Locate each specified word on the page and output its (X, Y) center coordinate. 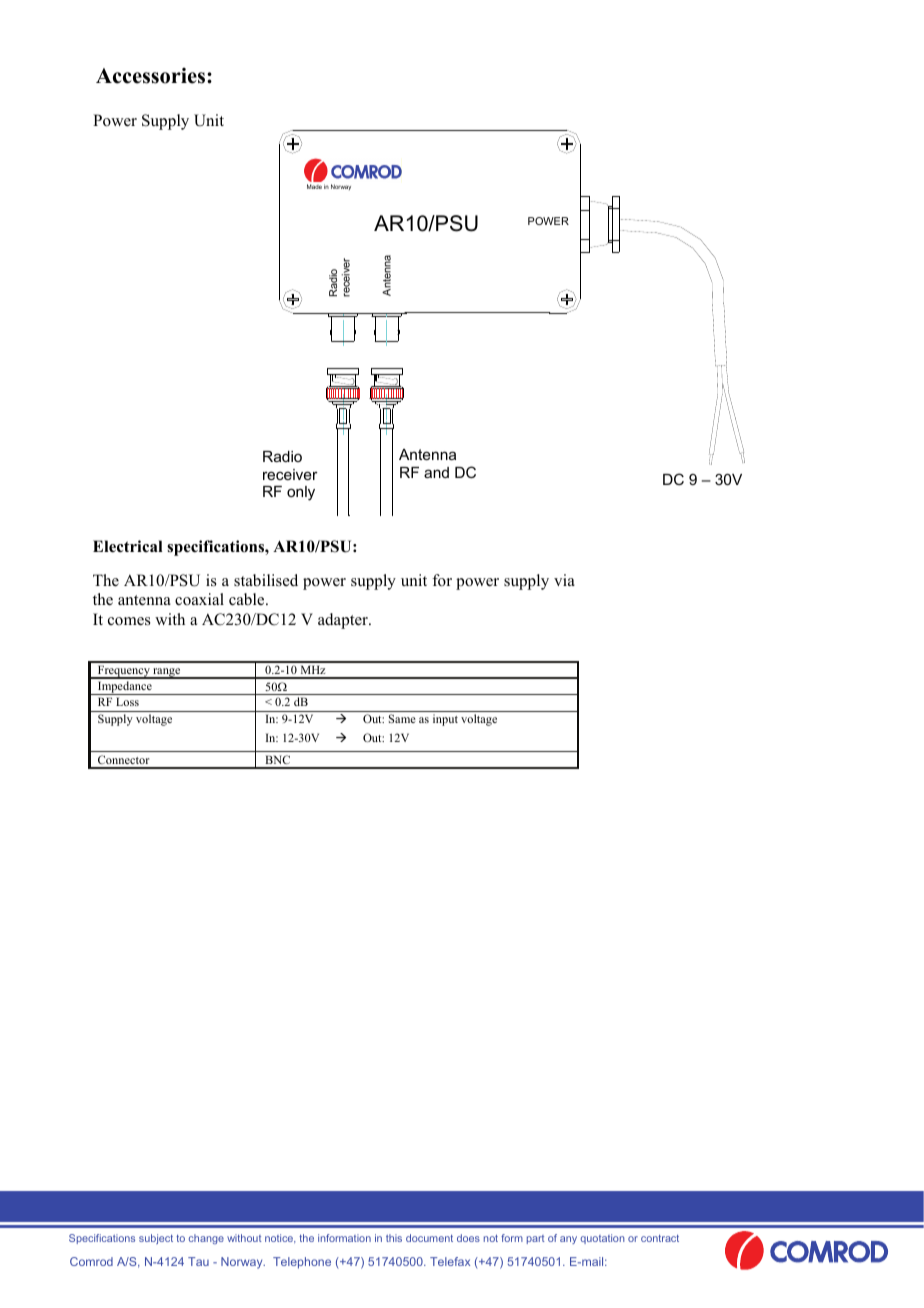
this (394, 1238)
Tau (198, 1261)
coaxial (199, 599)
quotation (603, 1239)
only (301, 493)
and (436, 472)
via (564, 580)
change (206, 1239)
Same (402, 718)
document (429, 1238)
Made (314, 186)
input (445, 720)
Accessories (152, 76)
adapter (344, 621)
